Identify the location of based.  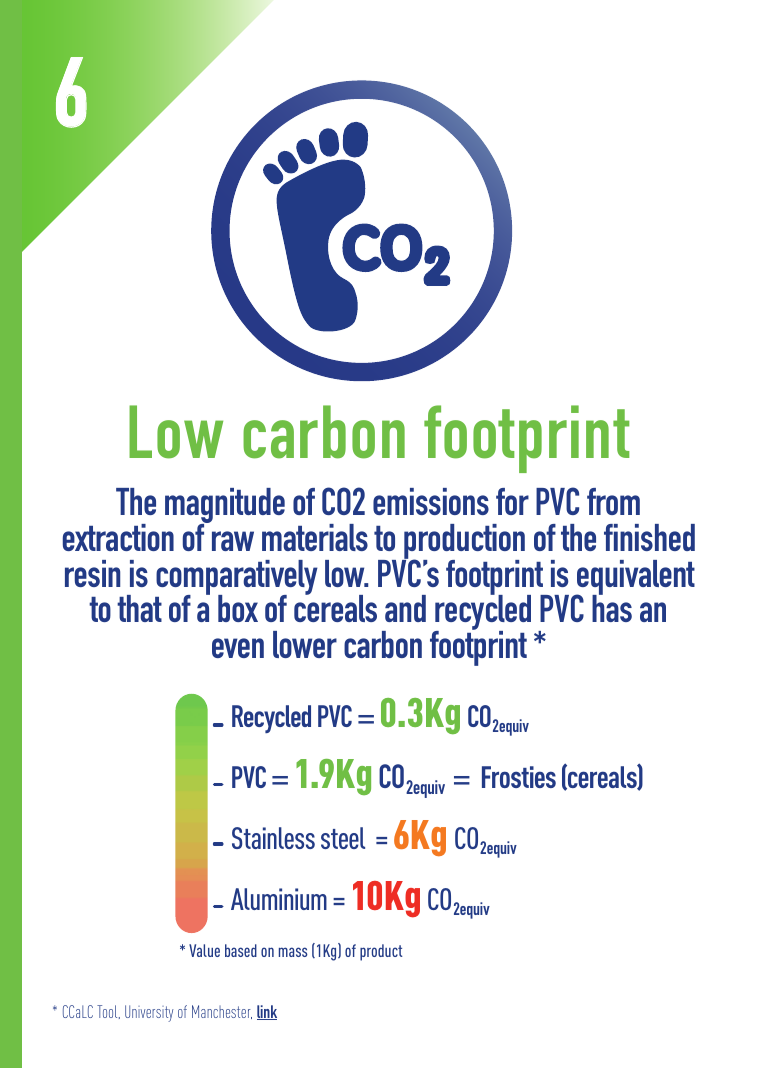
(241, 950).
